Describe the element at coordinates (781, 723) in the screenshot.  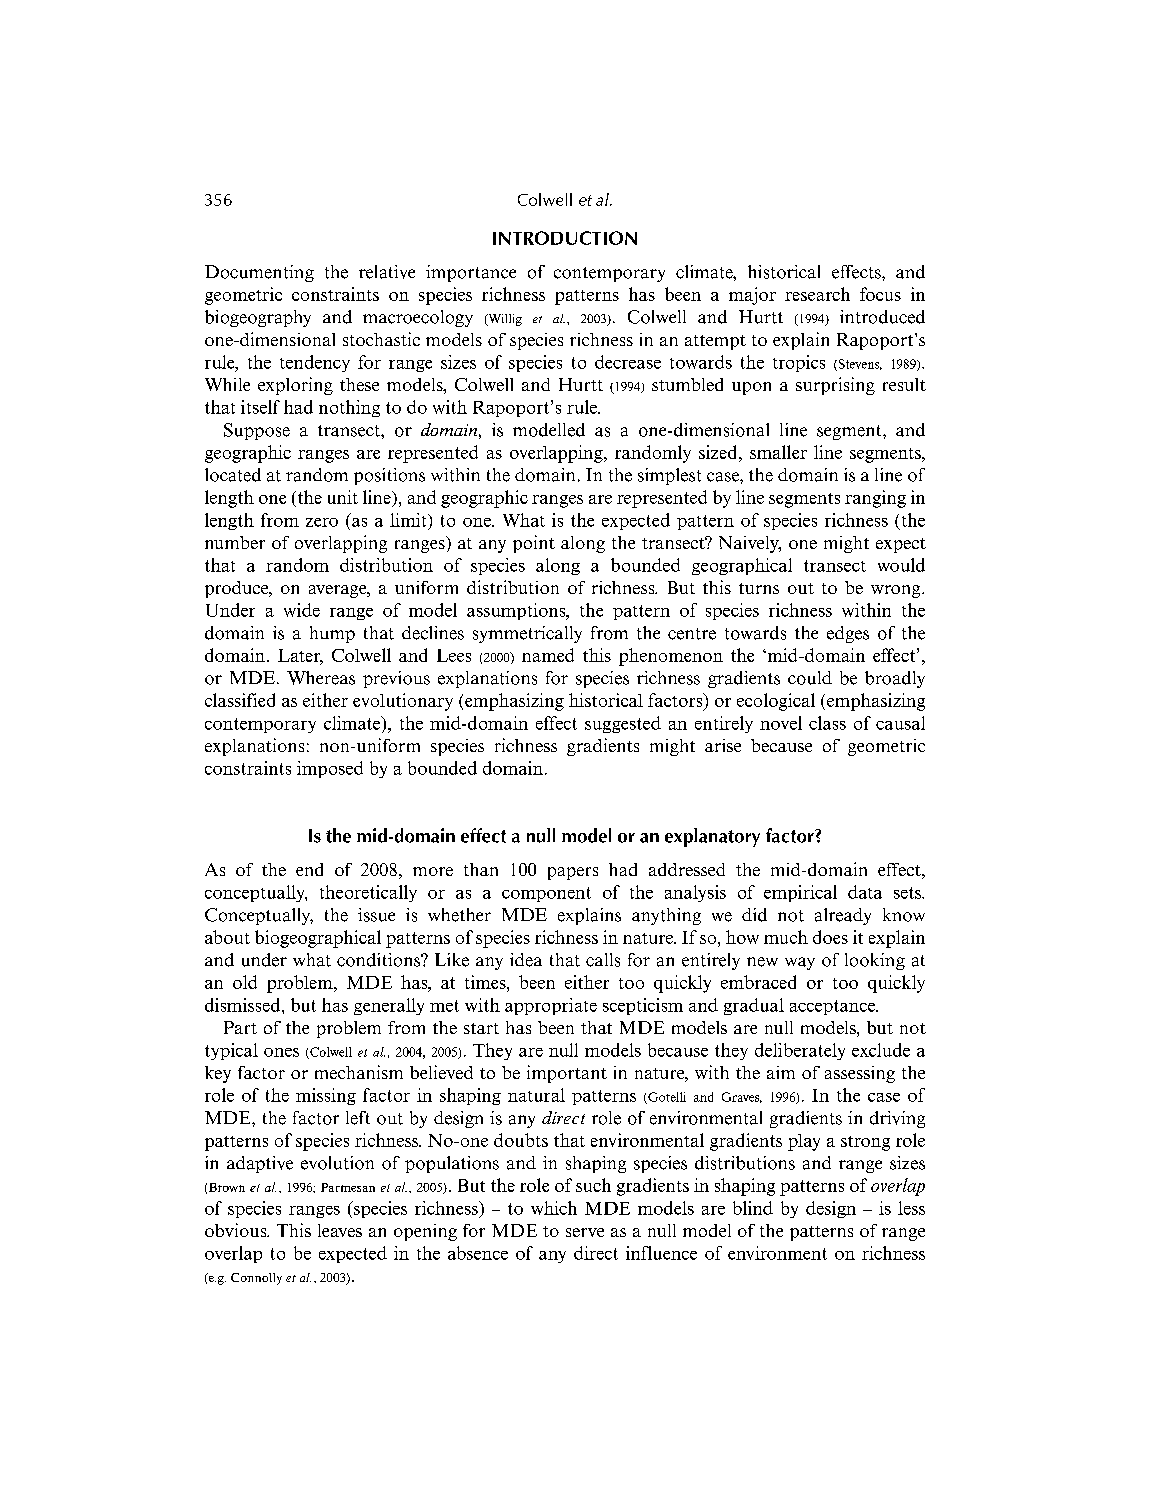
I see `novel` at that location.
